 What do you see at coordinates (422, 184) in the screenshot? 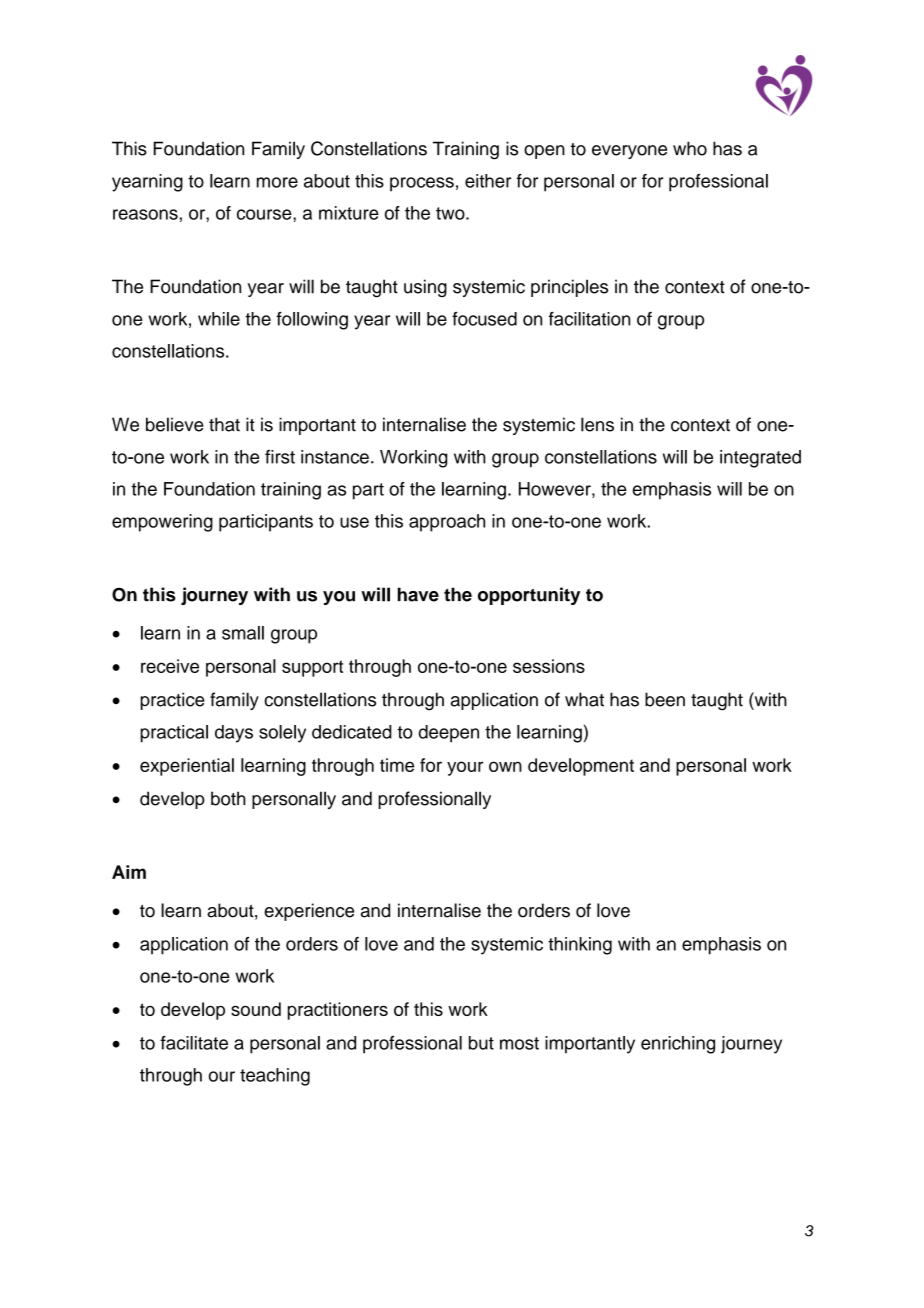
I see `process` at bounding box center [422, 184].
